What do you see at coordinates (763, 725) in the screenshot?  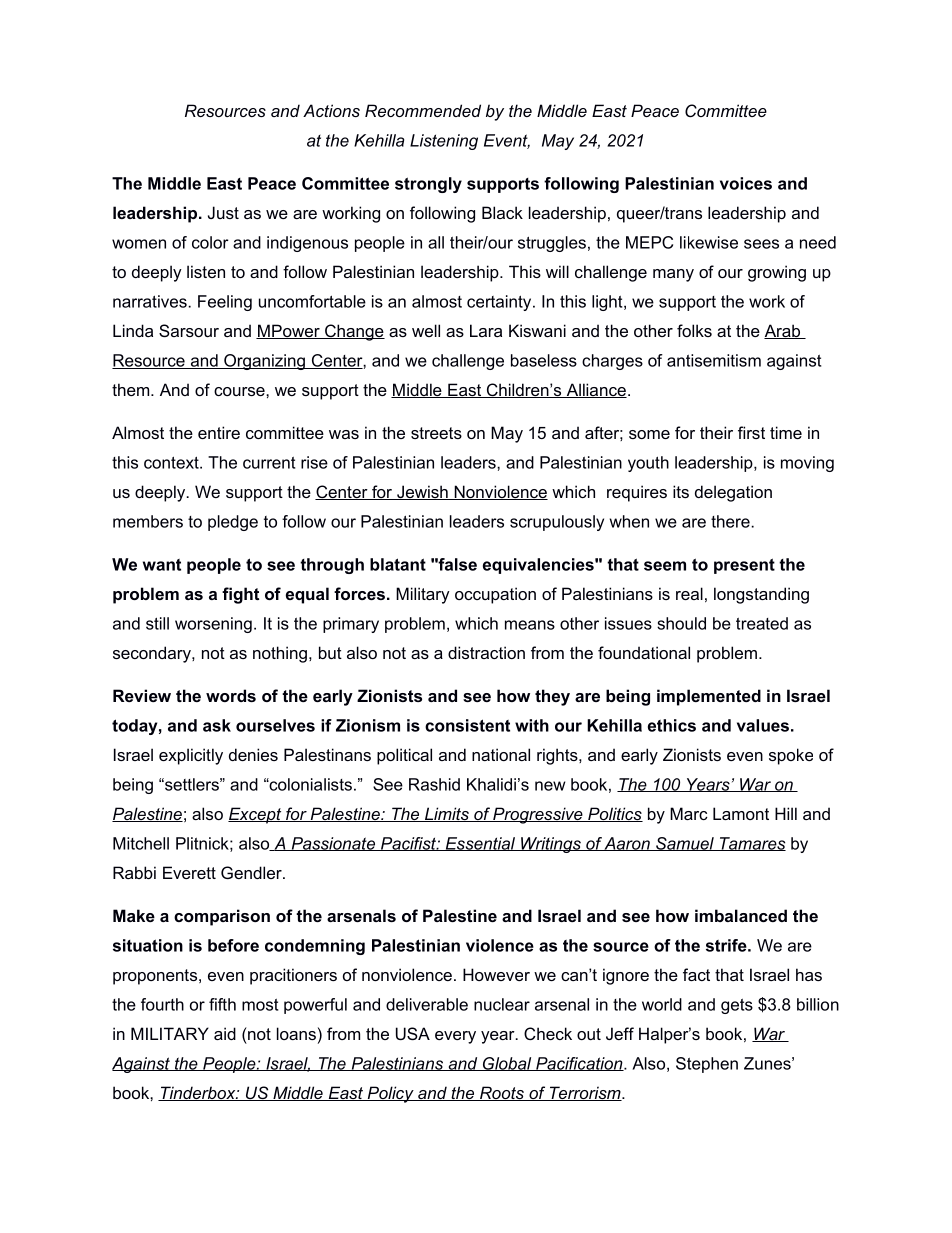 I see `values` at bounding box center [763, 725].
